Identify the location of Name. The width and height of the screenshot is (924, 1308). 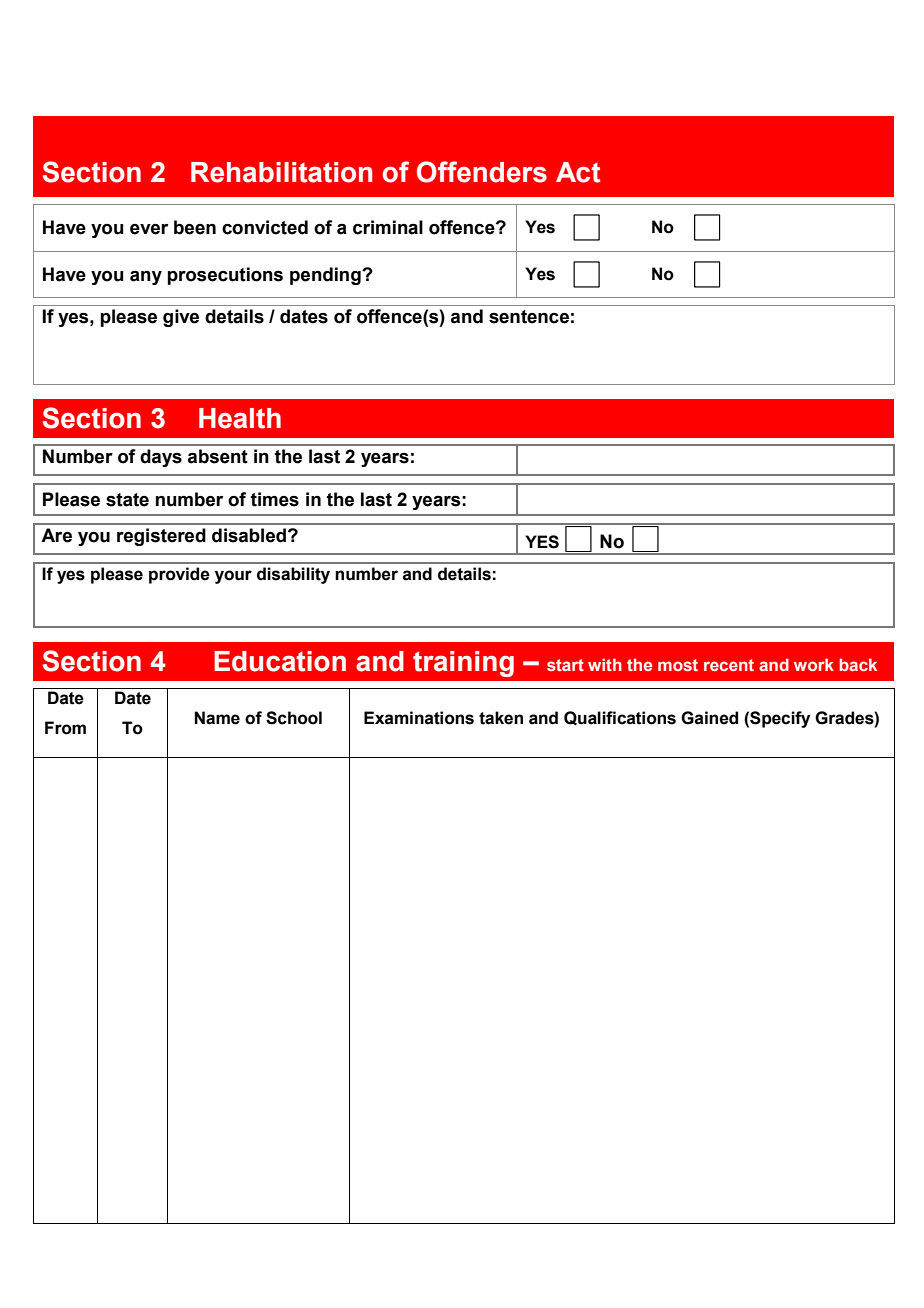
(217, 718).
